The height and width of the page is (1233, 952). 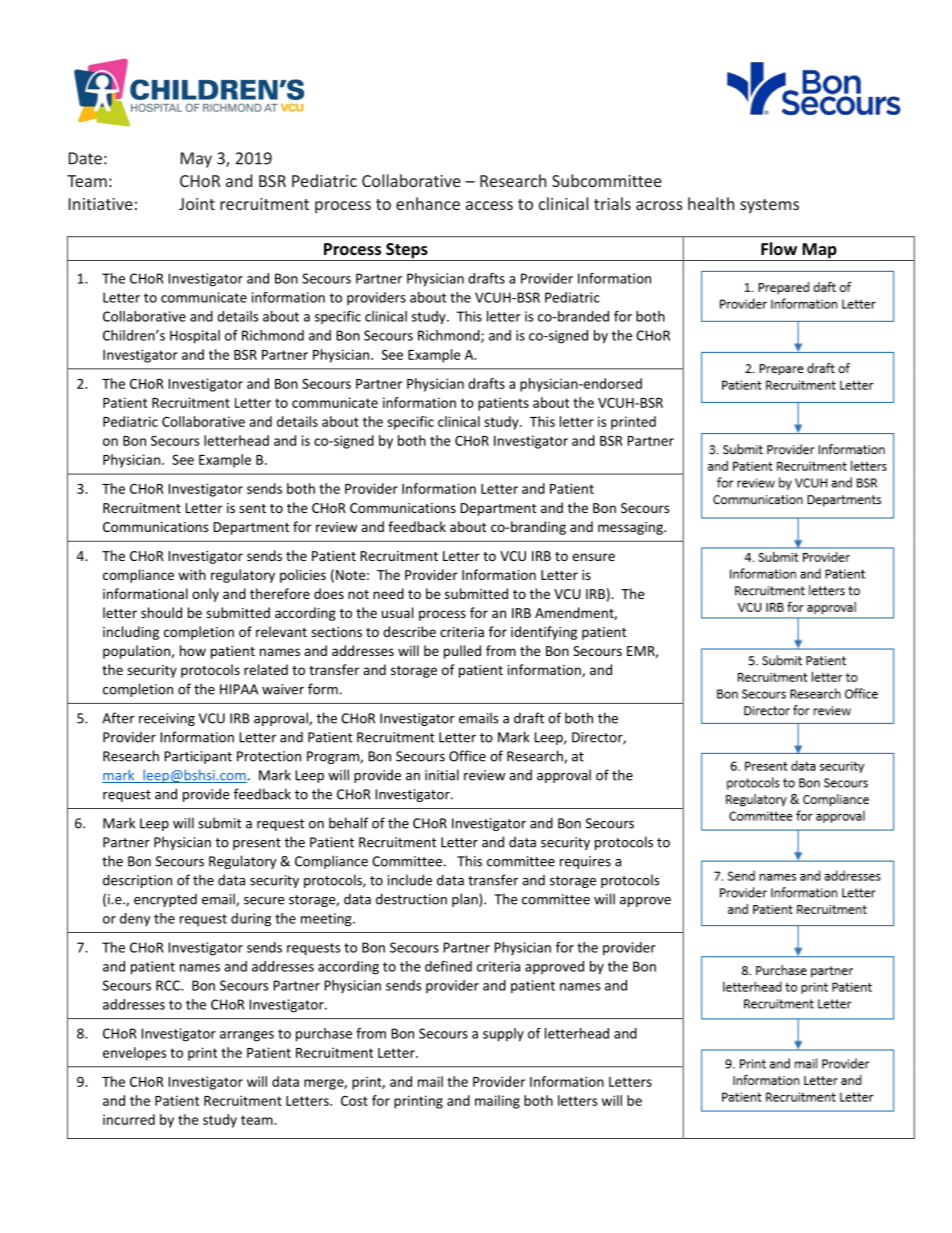 What do you see at coordinates (195, 337) in the page?
I see `Hospital` at bounding box center [195, 337].
